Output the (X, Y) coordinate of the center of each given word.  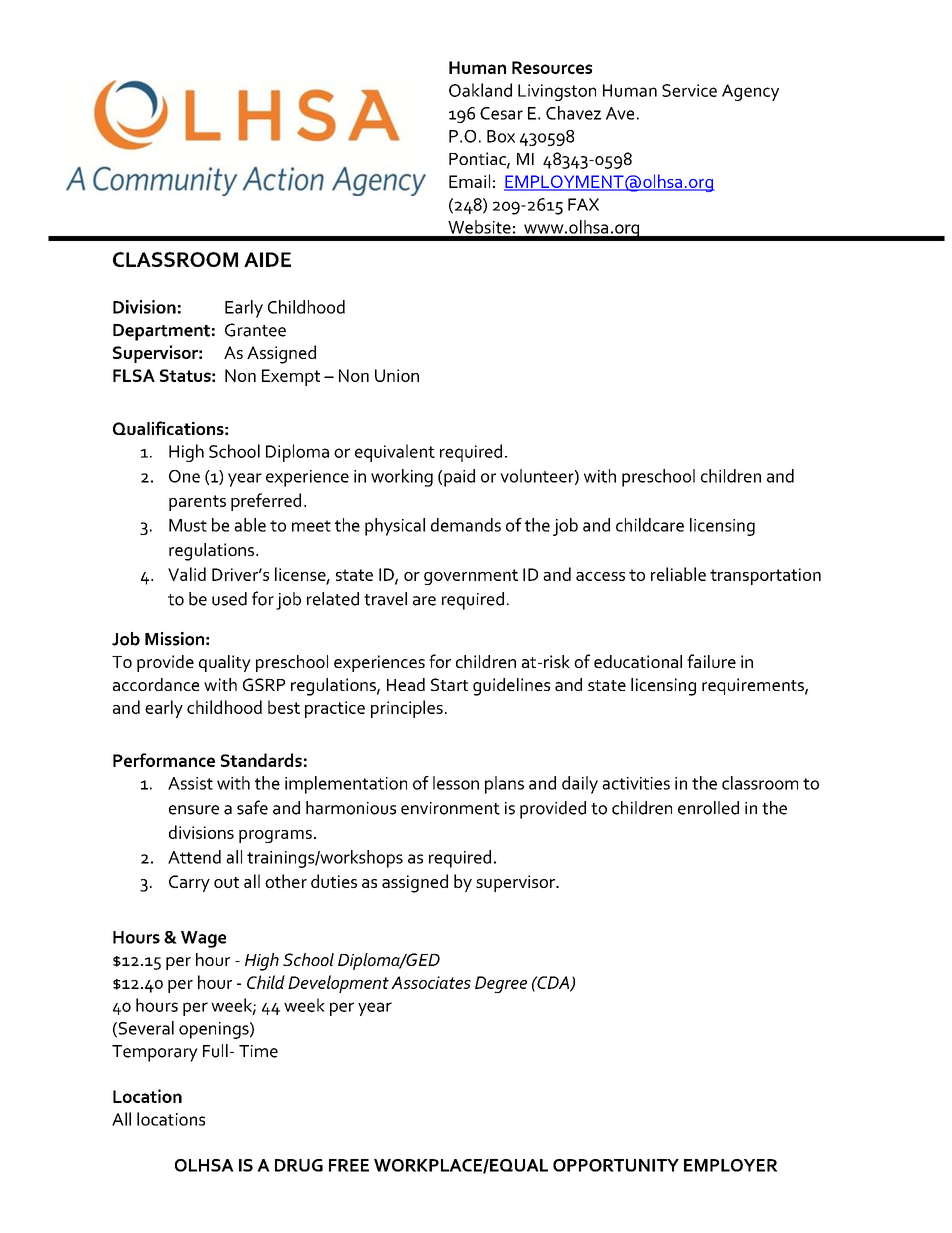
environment (450, 808)
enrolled (708, 808)
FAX (583, 204)
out (226, 882)
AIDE (267, 259)
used (229, 599)
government (471, 577)
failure (711, 661)
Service (689, 90)
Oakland (480, 90)
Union (397, 375)
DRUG (299, 1165)
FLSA (134, 375)
